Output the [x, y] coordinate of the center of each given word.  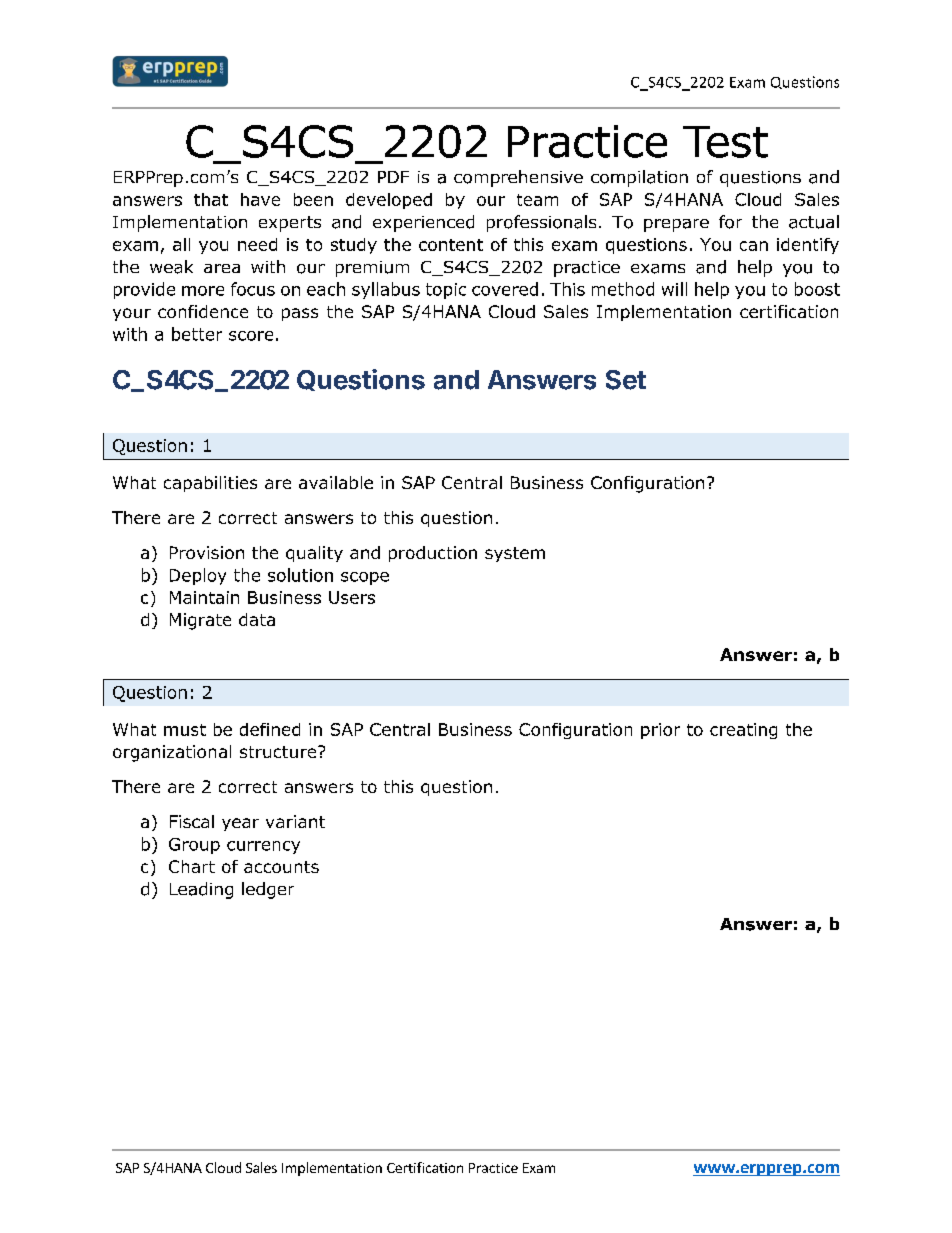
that [211, 199]
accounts [281, 867]
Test [725, 142]
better [197, 334]
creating [743, 731]
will [674, 289]
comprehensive [518, 178]
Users [352, 597]
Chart [192, 866]
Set [626, 380]
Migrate [200, 621]
